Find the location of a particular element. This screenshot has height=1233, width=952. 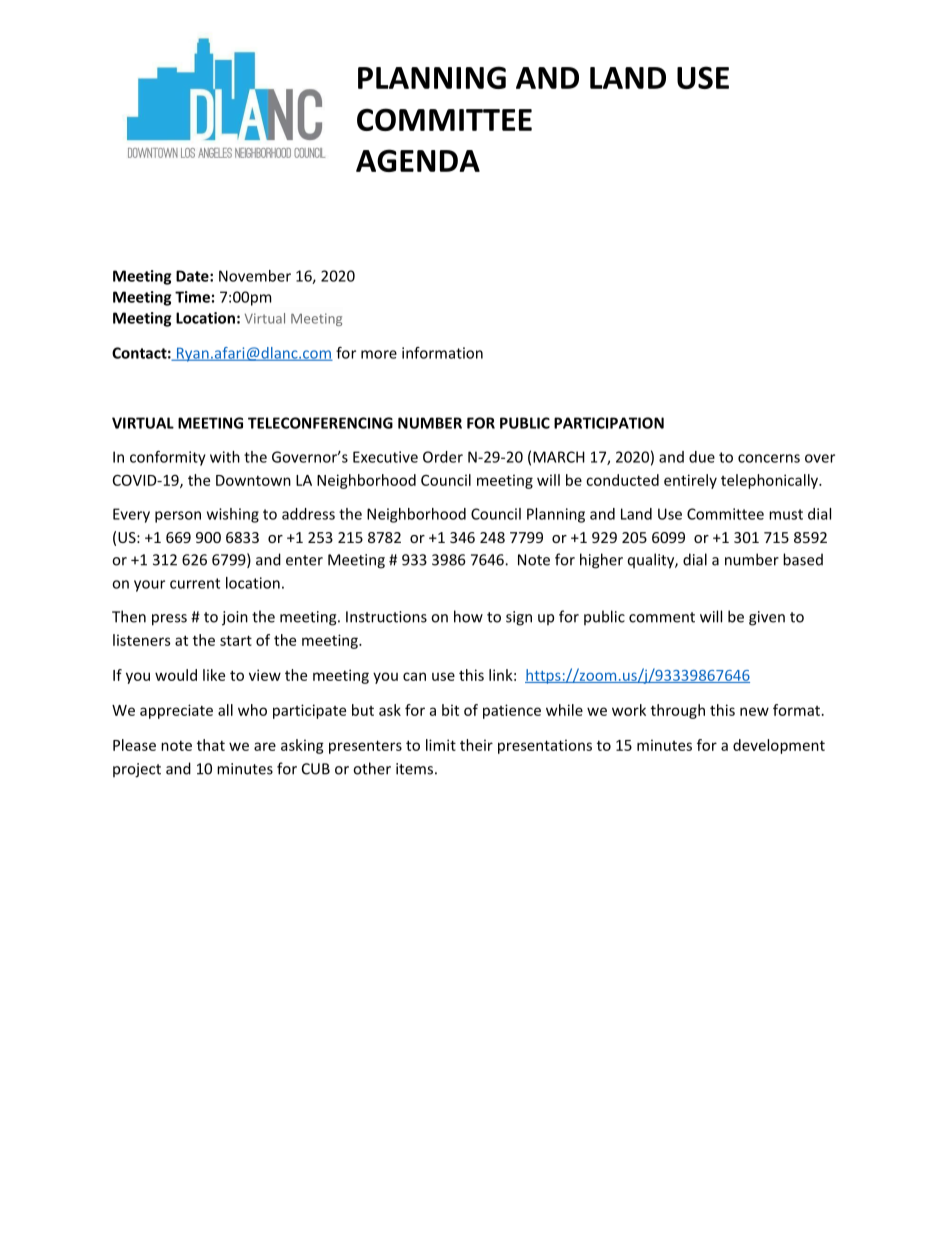

more is located at coordinates (379, 354).
